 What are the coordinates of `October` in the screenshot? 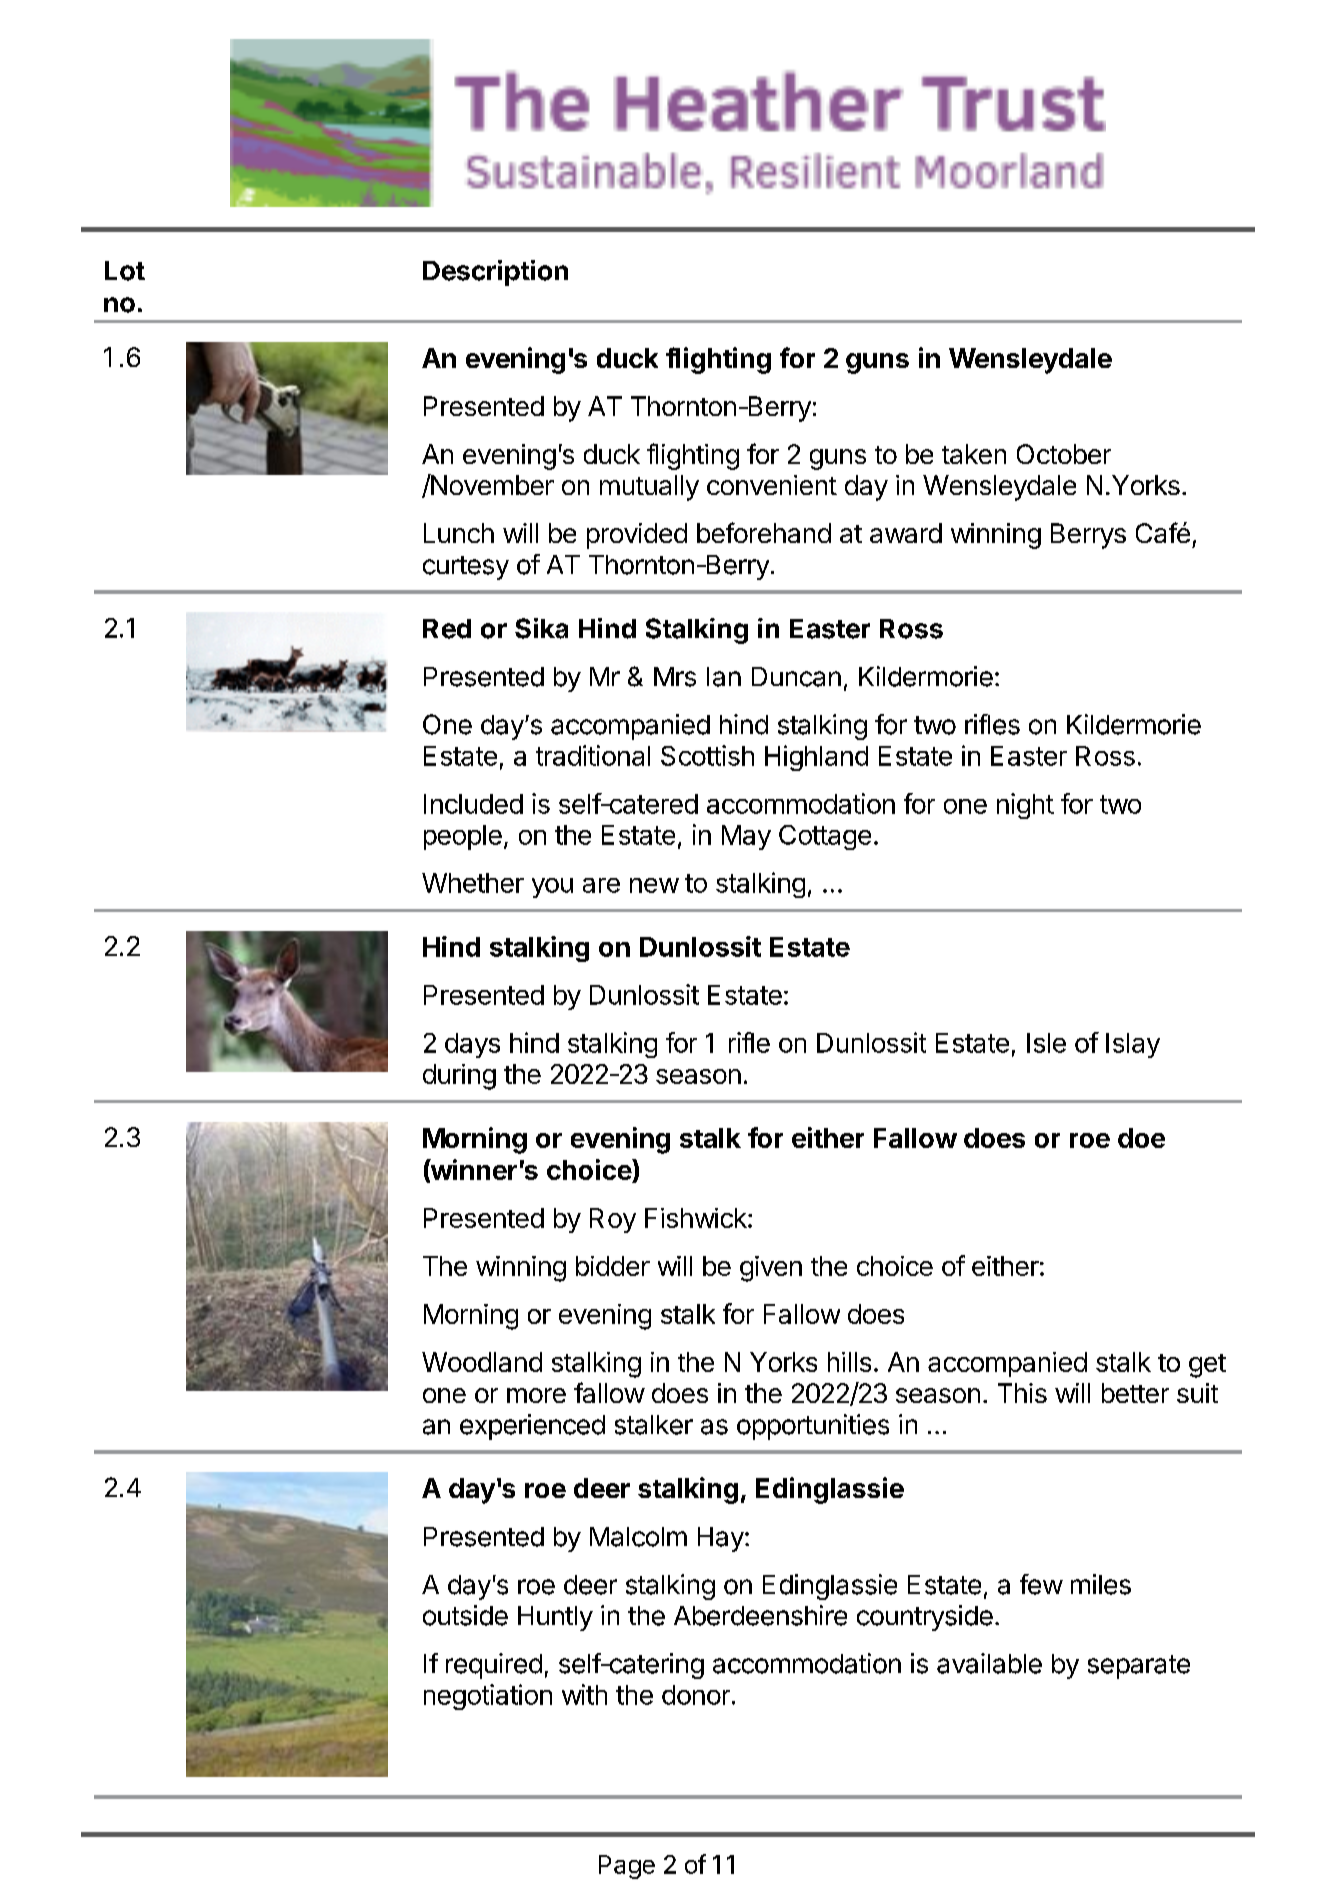 It's located at (1064, 454).
